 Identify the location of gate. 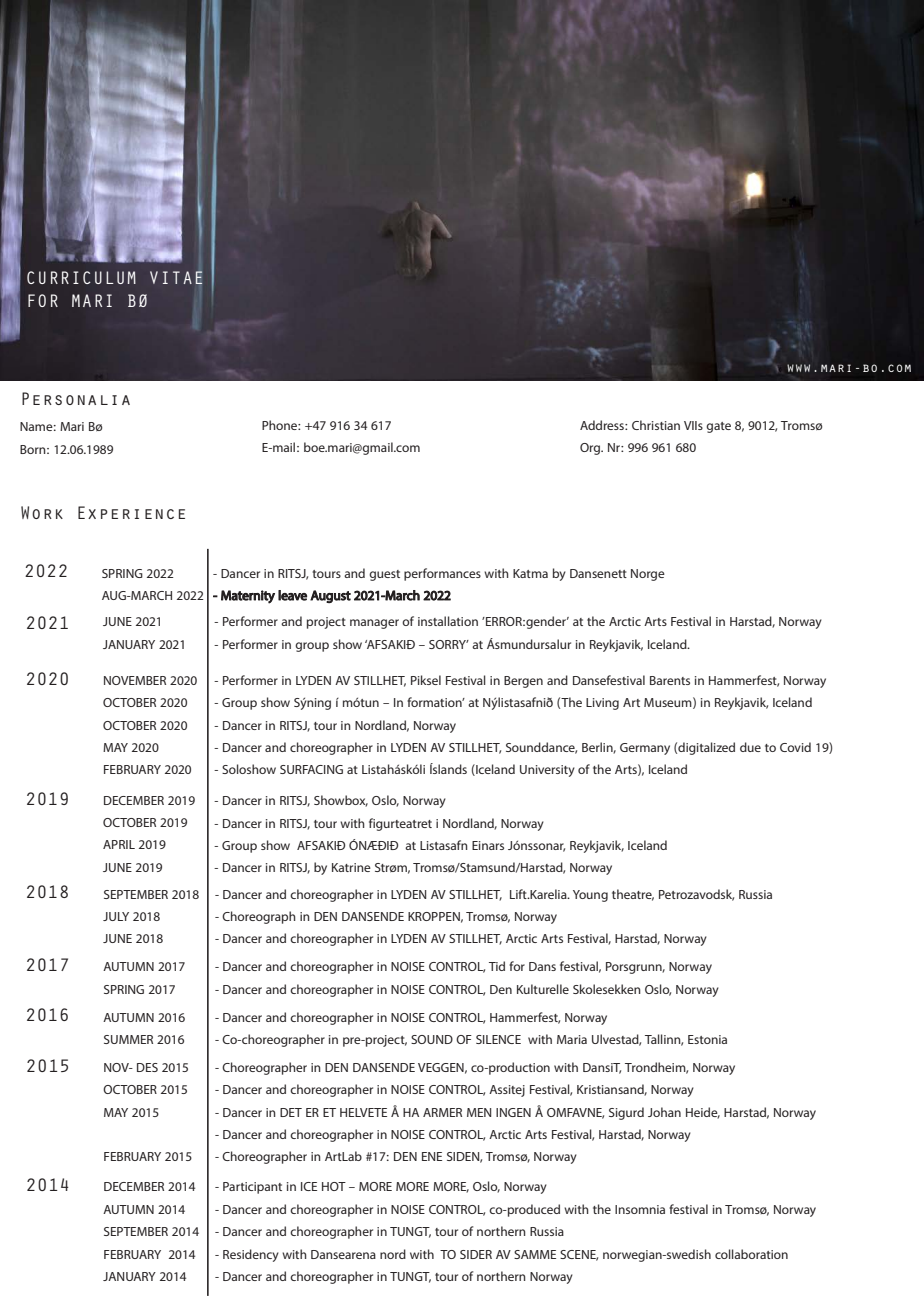
(718, 427).
